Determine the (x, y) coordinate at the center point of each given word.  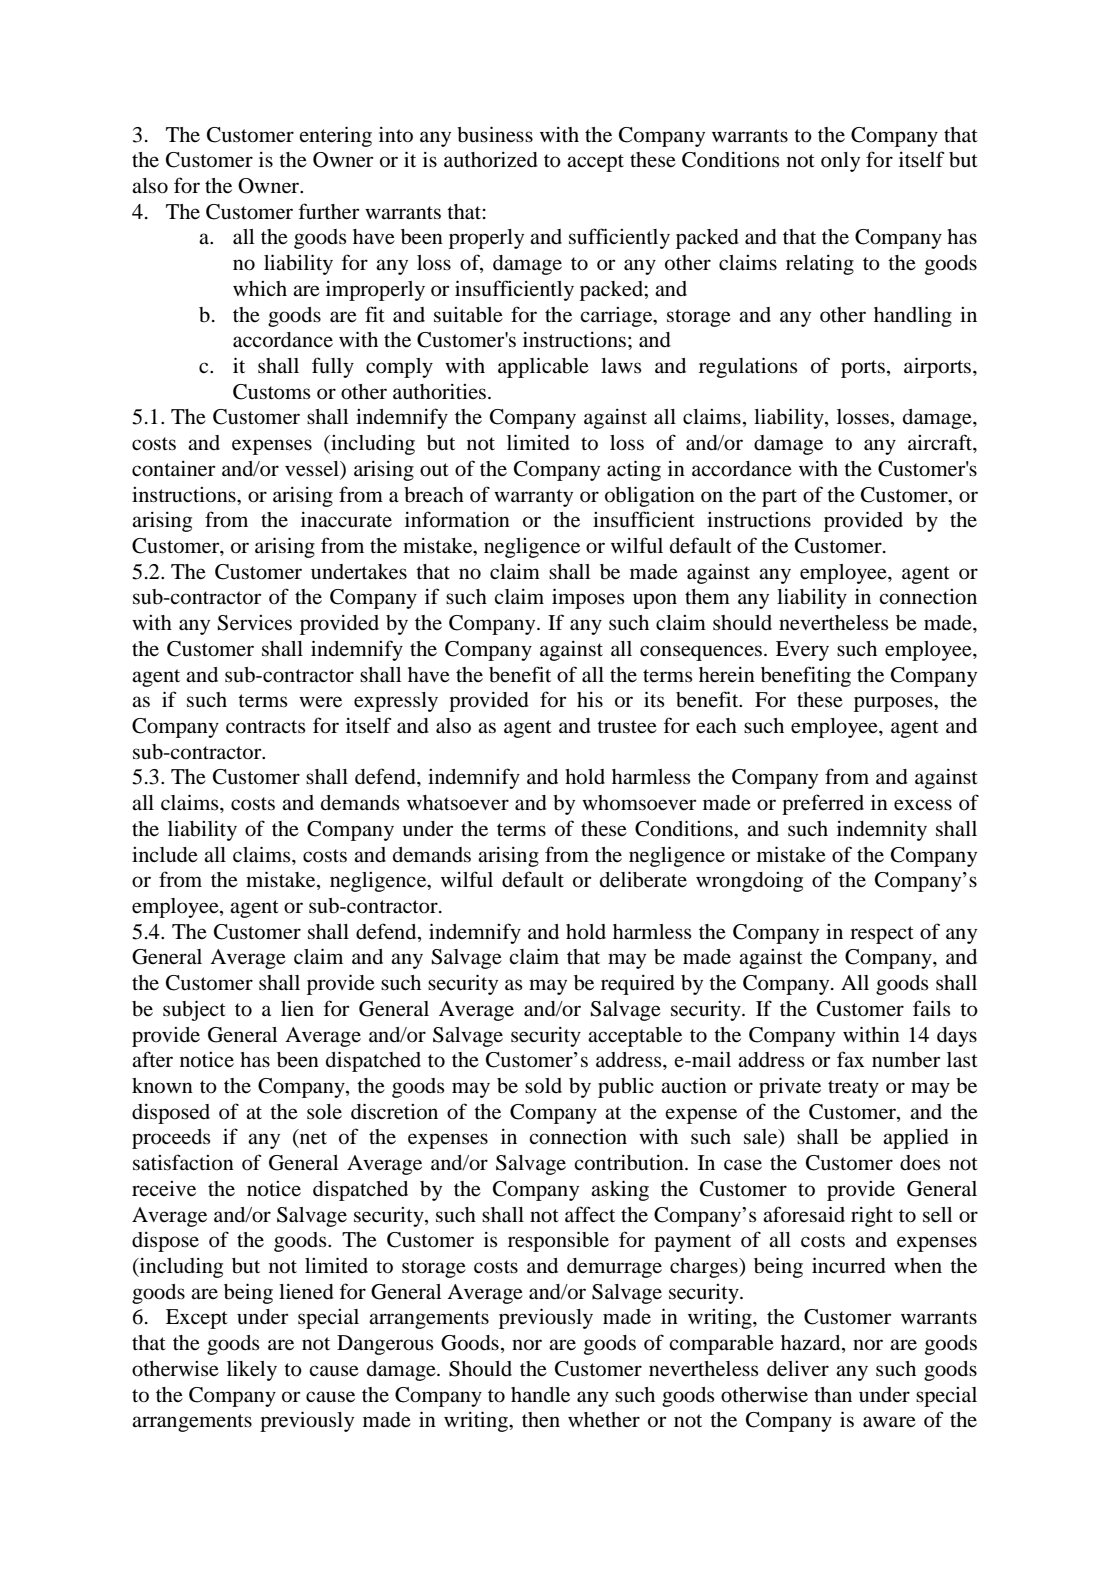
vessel (313, 469)
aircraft (941, 442)
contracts (266, 727)
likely (252, 1371)
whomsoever (639, 803)
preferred (823, 804)
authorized (491, 160)
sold (543, 1086)
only (840, 162)
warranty (533, 498)
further (328, 211)
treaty (853, 1089)
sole (324, 1112)
